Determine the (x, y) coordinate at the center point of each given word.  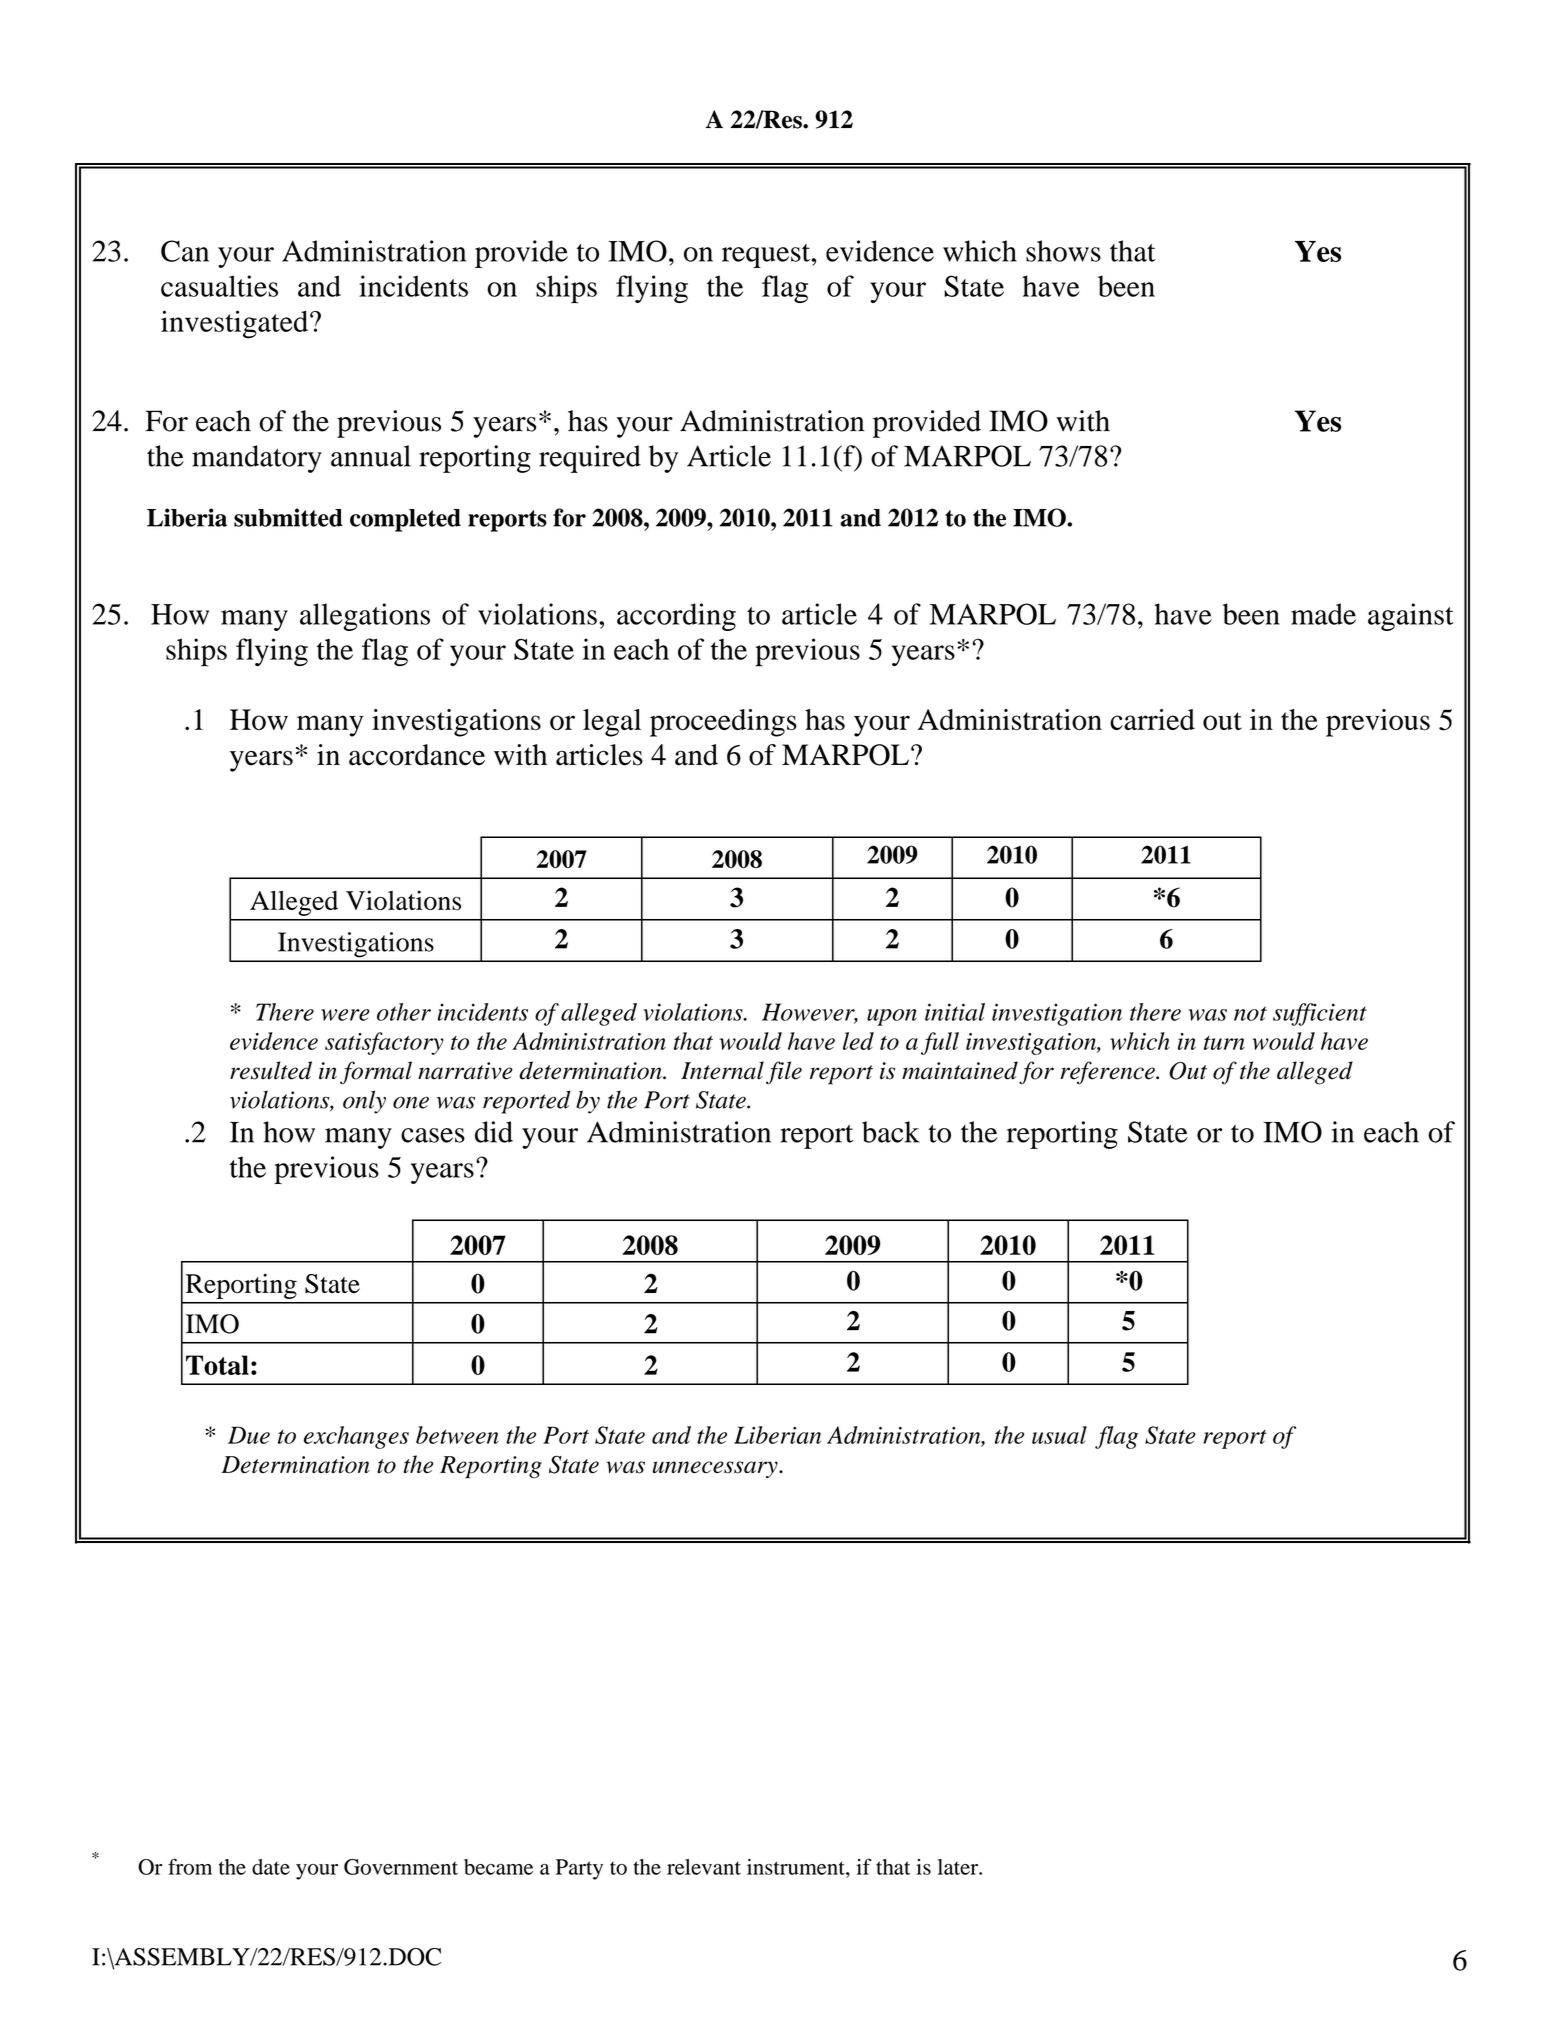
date (271, 1867)
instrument (797, 1867)
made (1323, 614)
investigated (236, 324)
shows (1063, 251)
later (959, 1867)
